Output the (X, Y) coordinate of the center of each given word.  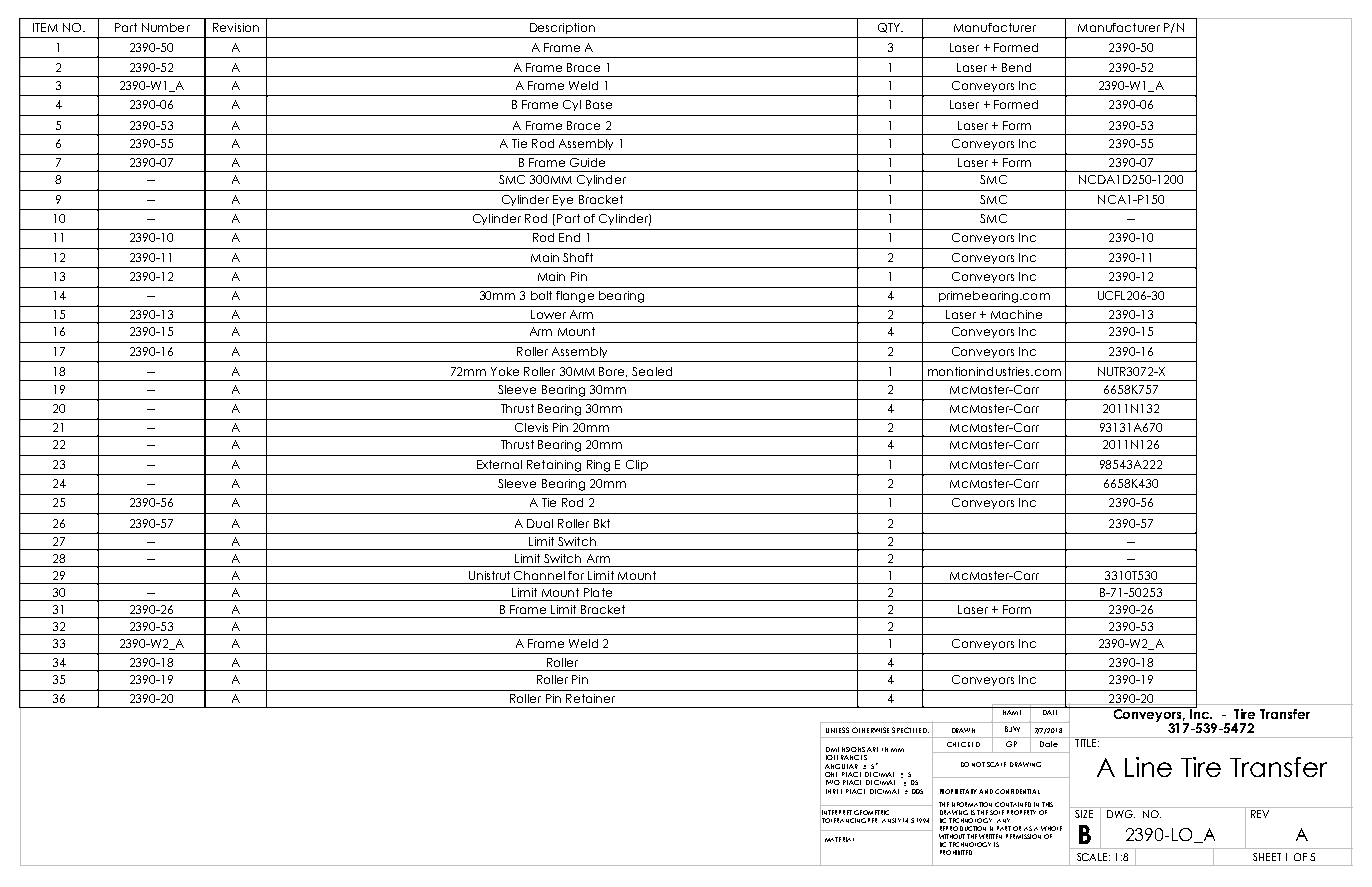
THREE (834, 791)
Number (166, 27)
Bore (613, 372)
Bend (1016, 67)
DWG (1121, 814)
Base (599, 104)
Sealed (652, 371)
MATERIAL (839, 839)
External (499, 464)
